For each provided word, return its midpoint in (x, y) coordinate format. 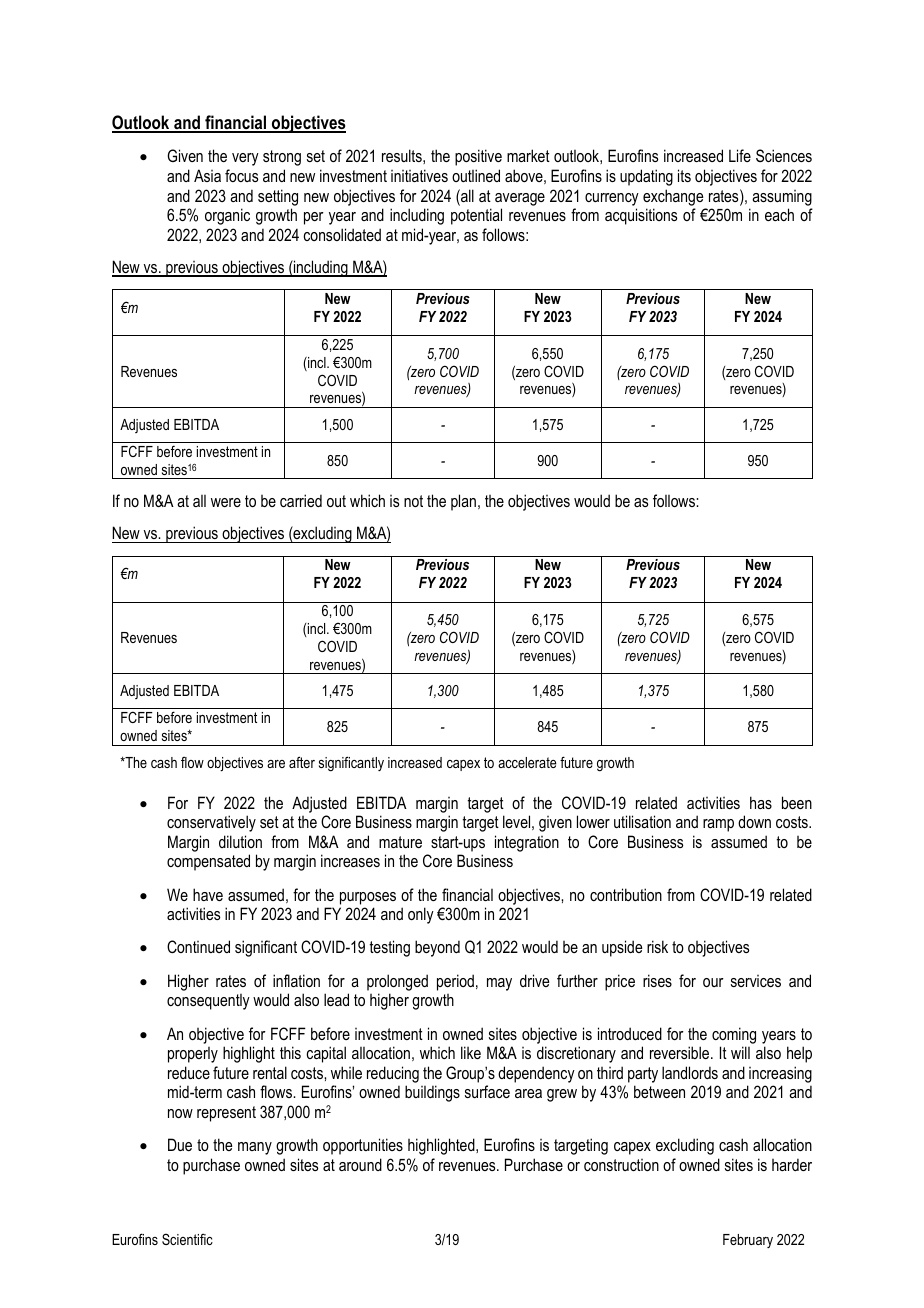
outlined (476, 175)
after (302, 762)
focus (241, 175)
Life (740, 155)
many (255, 1148)
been (797, 802)
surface (487, 1091)
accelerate (527, 762)
